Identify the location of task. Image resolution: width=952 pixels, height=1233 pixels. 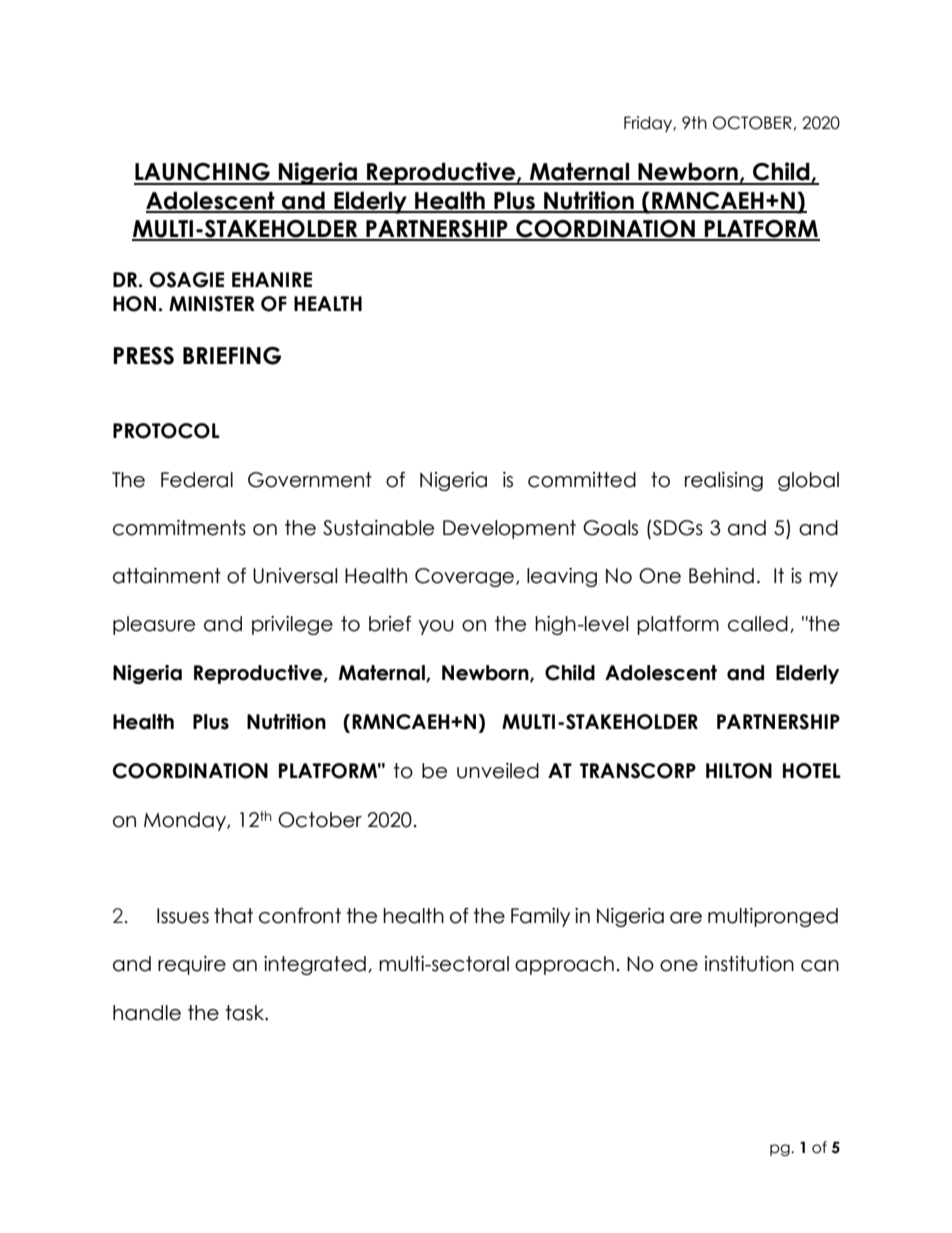
(246, 1013).
